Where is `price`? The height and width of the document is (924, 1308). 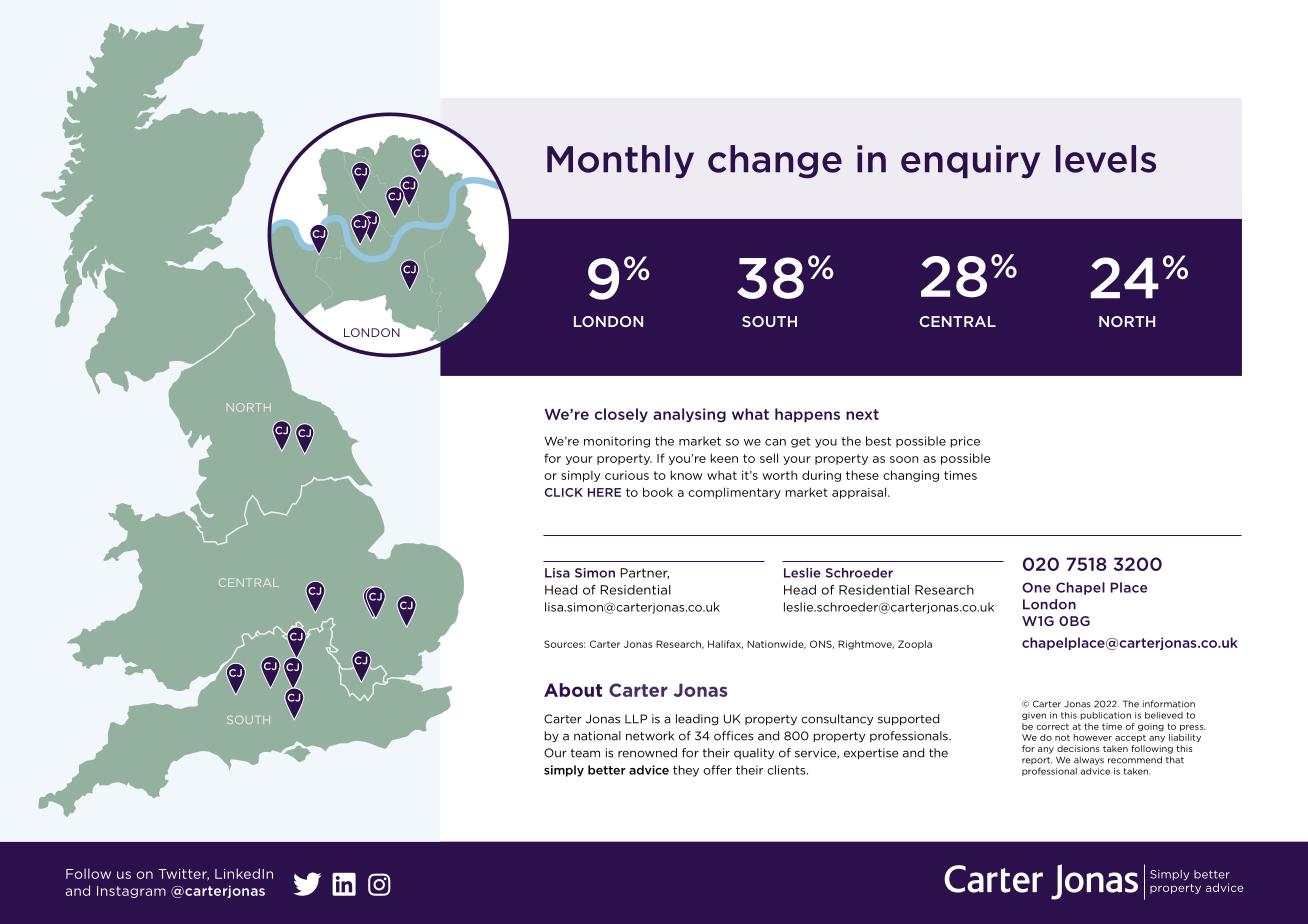
price is located at coordinates (965, 442).
